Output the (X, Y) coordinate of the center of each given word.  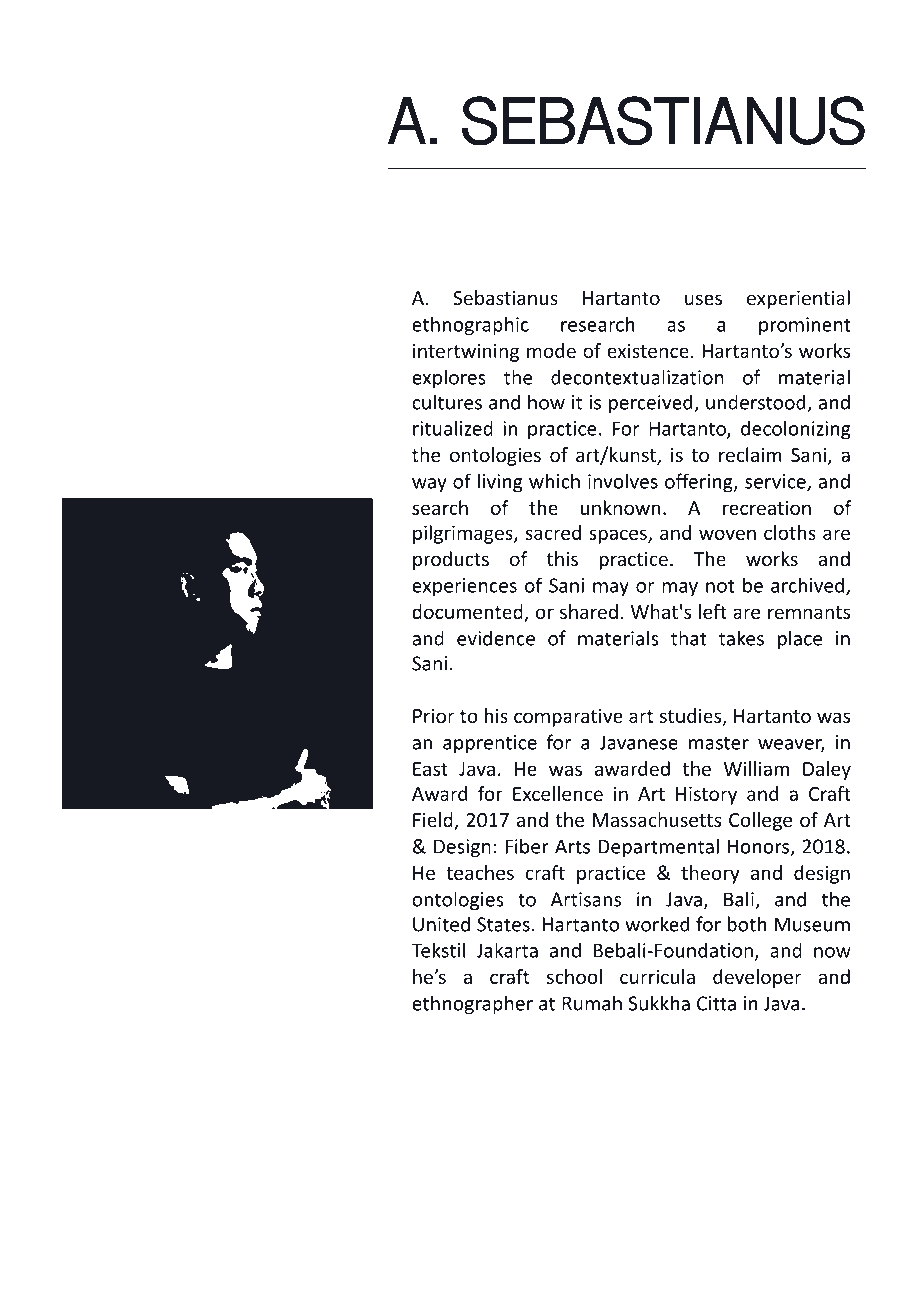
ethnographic (470, 326)
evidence (496, 638)
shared (589, 611)
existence (648, 351)
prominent (805, 326)
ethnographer (472, 1005)
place (800, 640)
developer (757, 978)
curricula (657, 976)
